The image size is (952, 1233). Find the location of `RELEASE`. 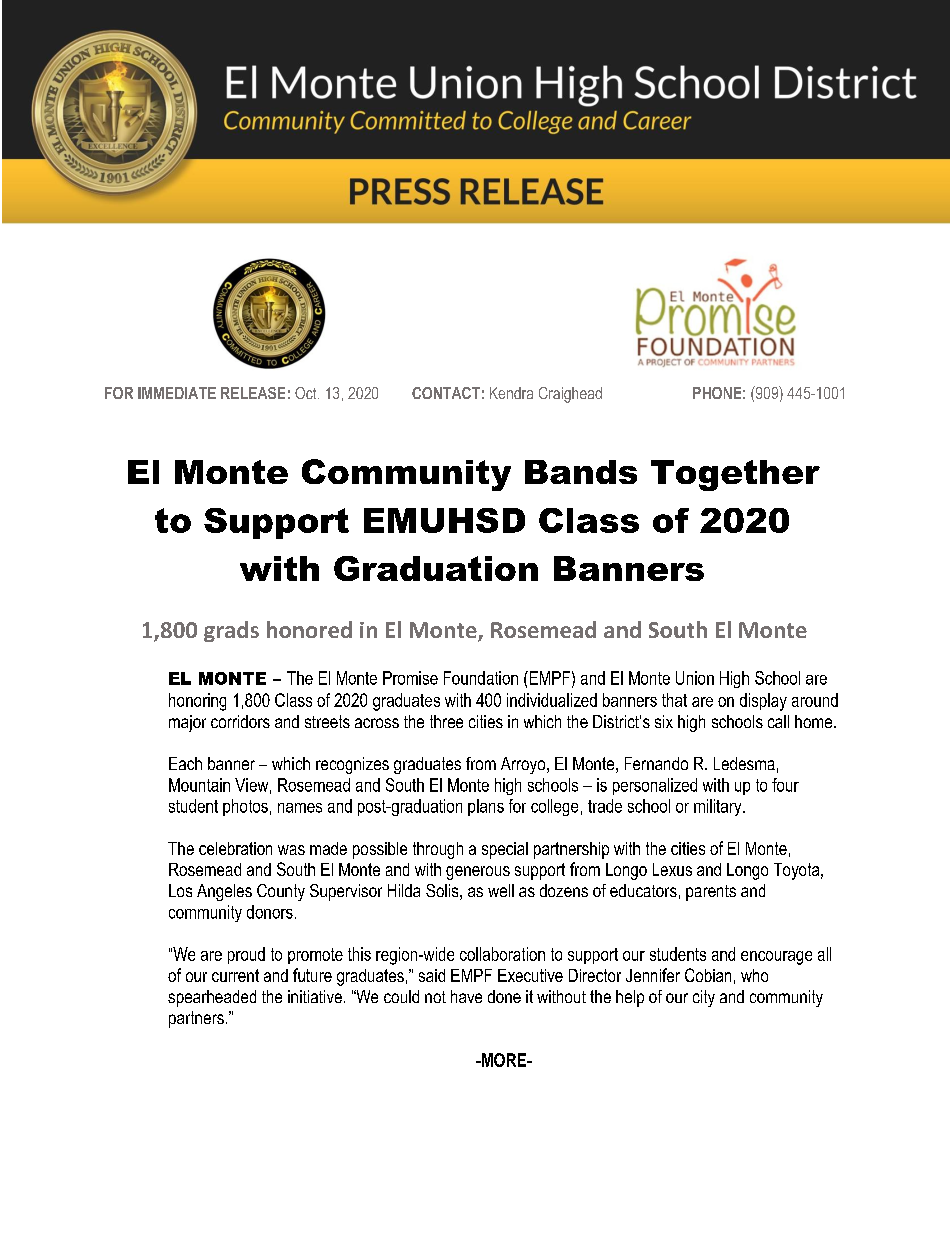

RELEASE is located at coordinates (253, 393).
